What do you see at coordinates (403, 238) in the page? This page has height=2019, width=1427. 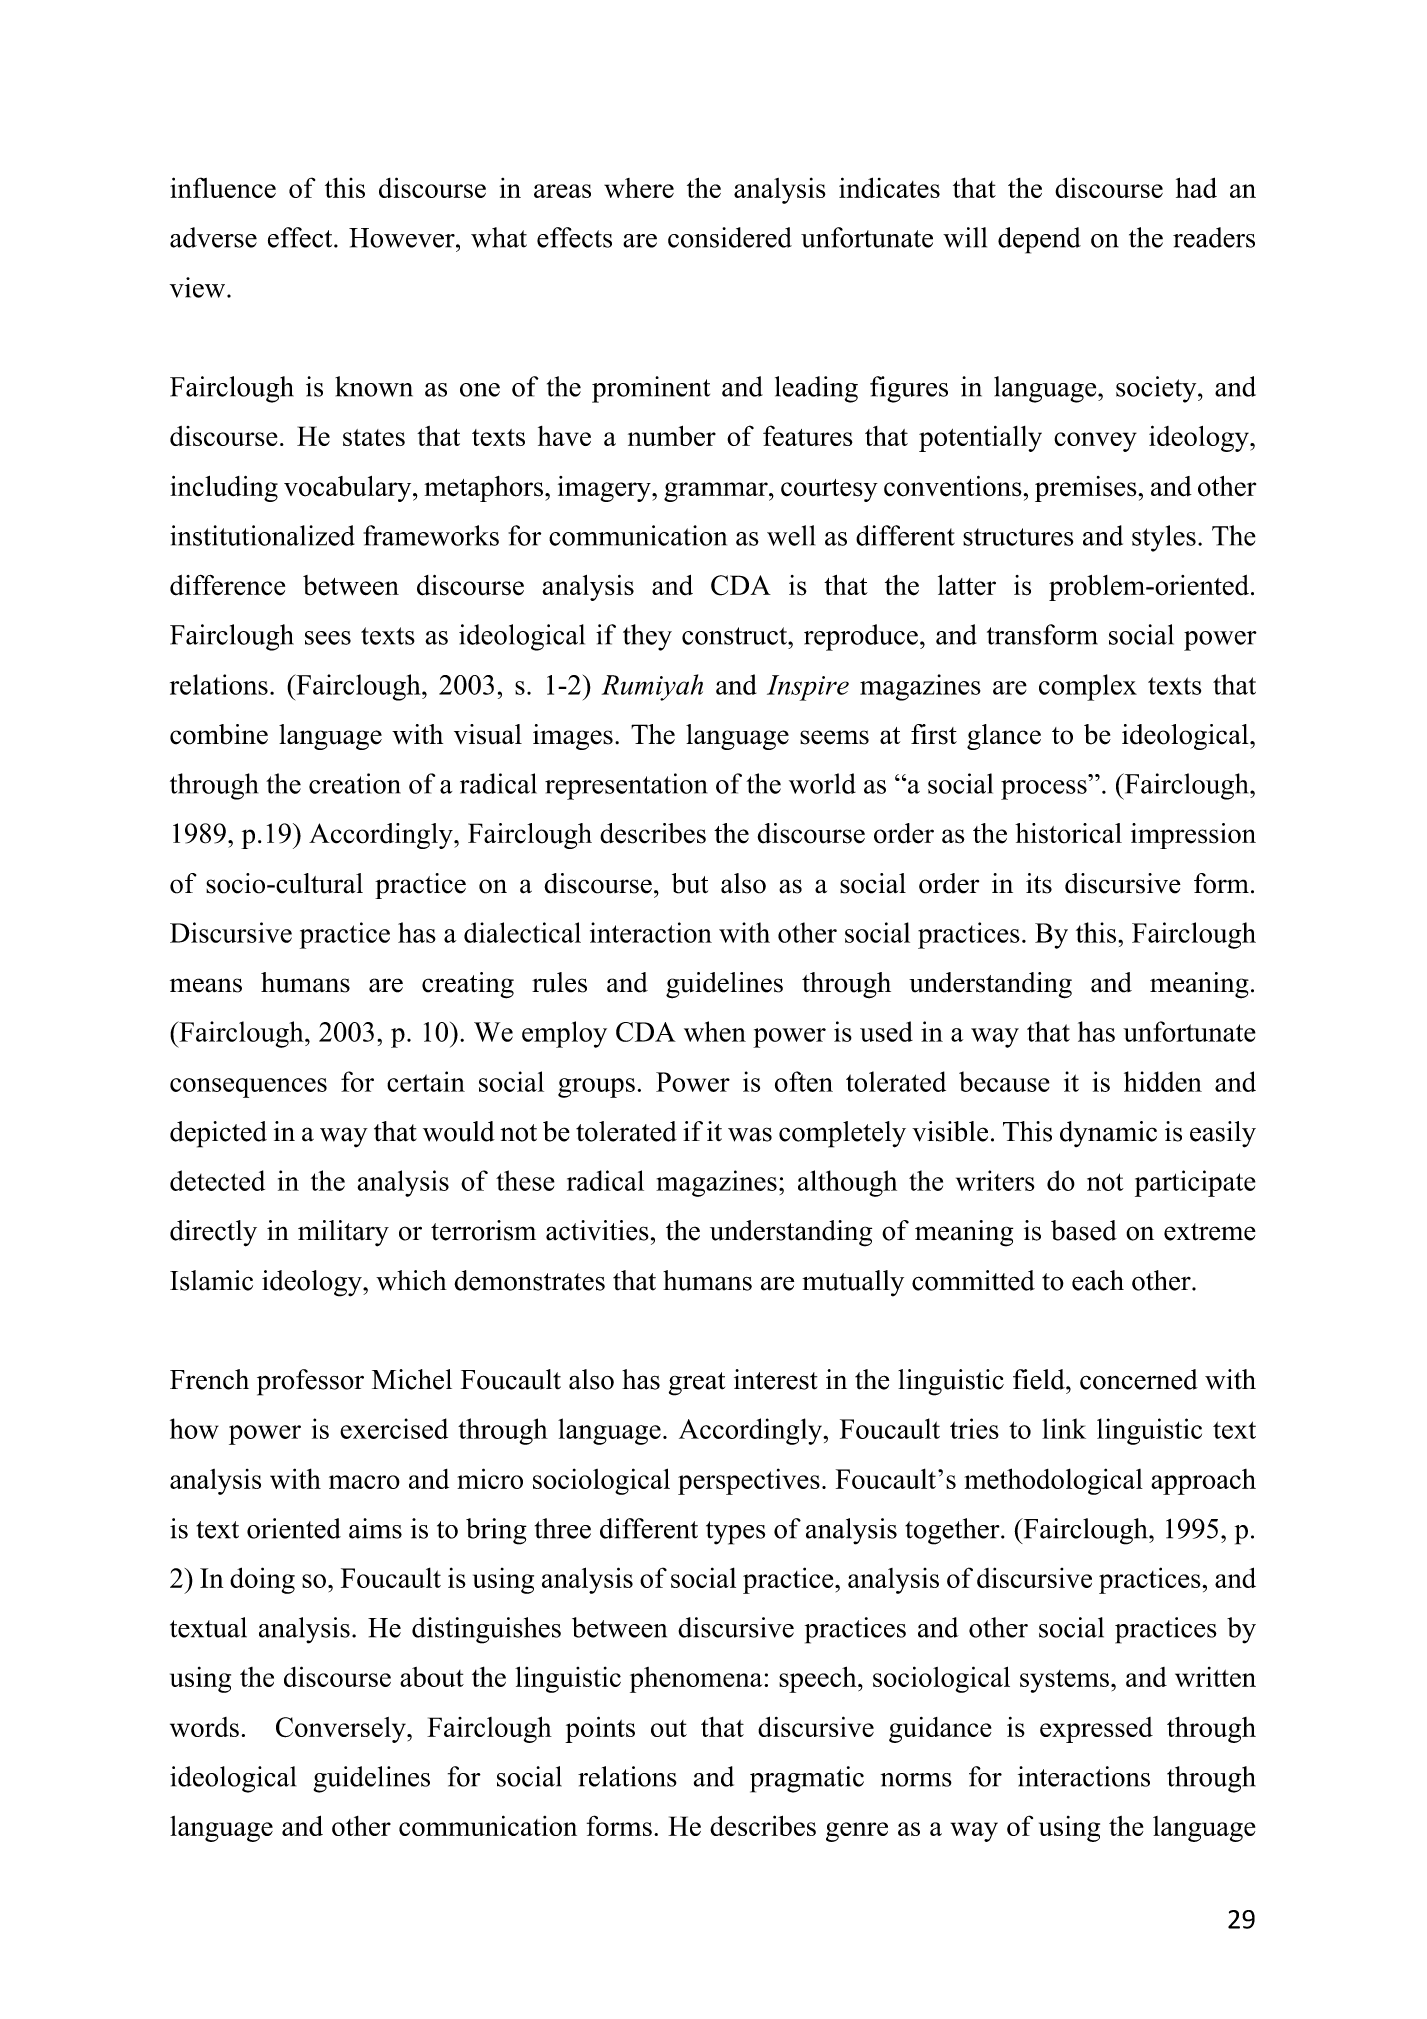 I see `However` at bounding box center [403, 238].
